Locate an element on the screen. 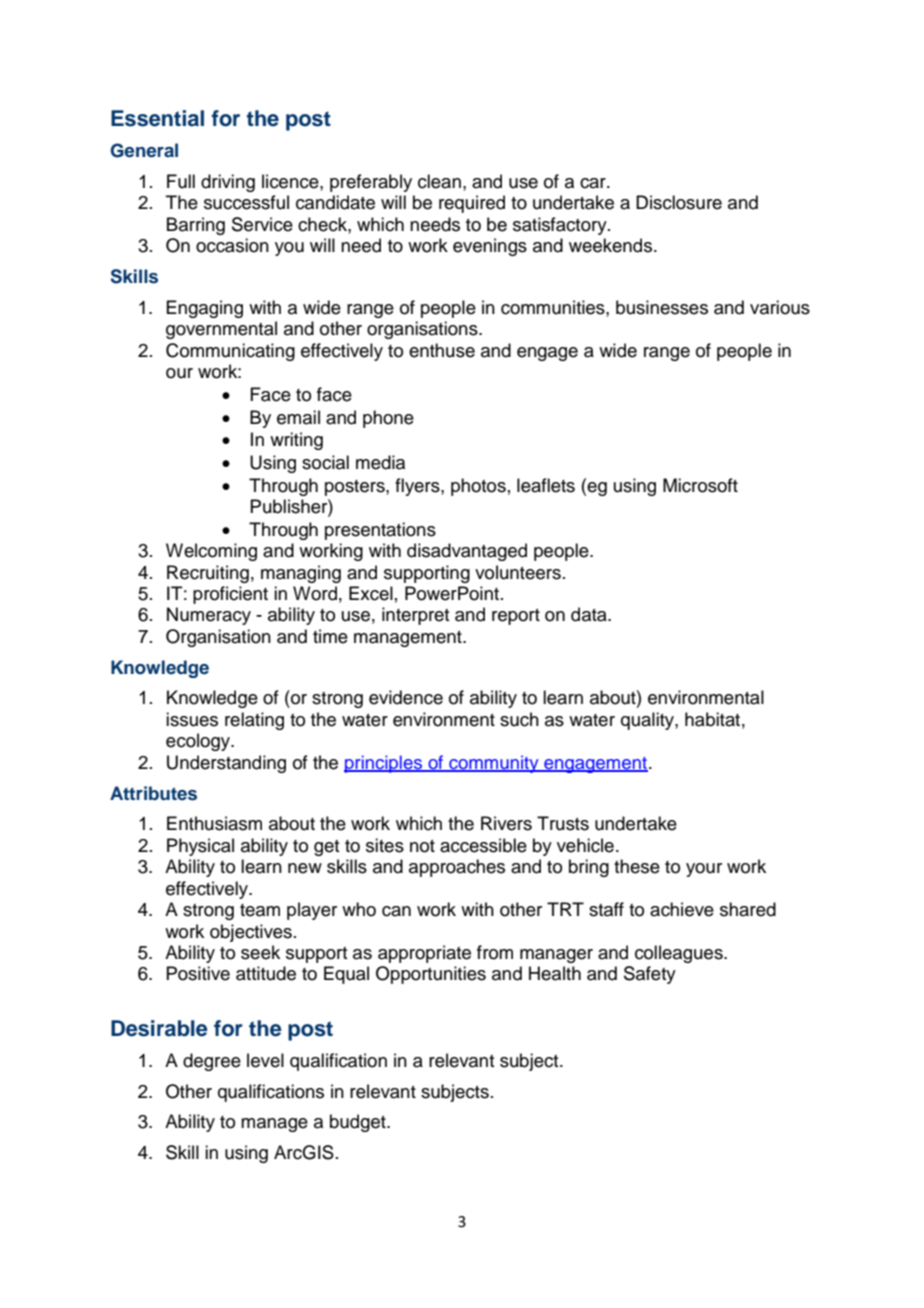 The width and height of the screenshot is (924, 1308). interpret is located at coordinates (415, 616).
